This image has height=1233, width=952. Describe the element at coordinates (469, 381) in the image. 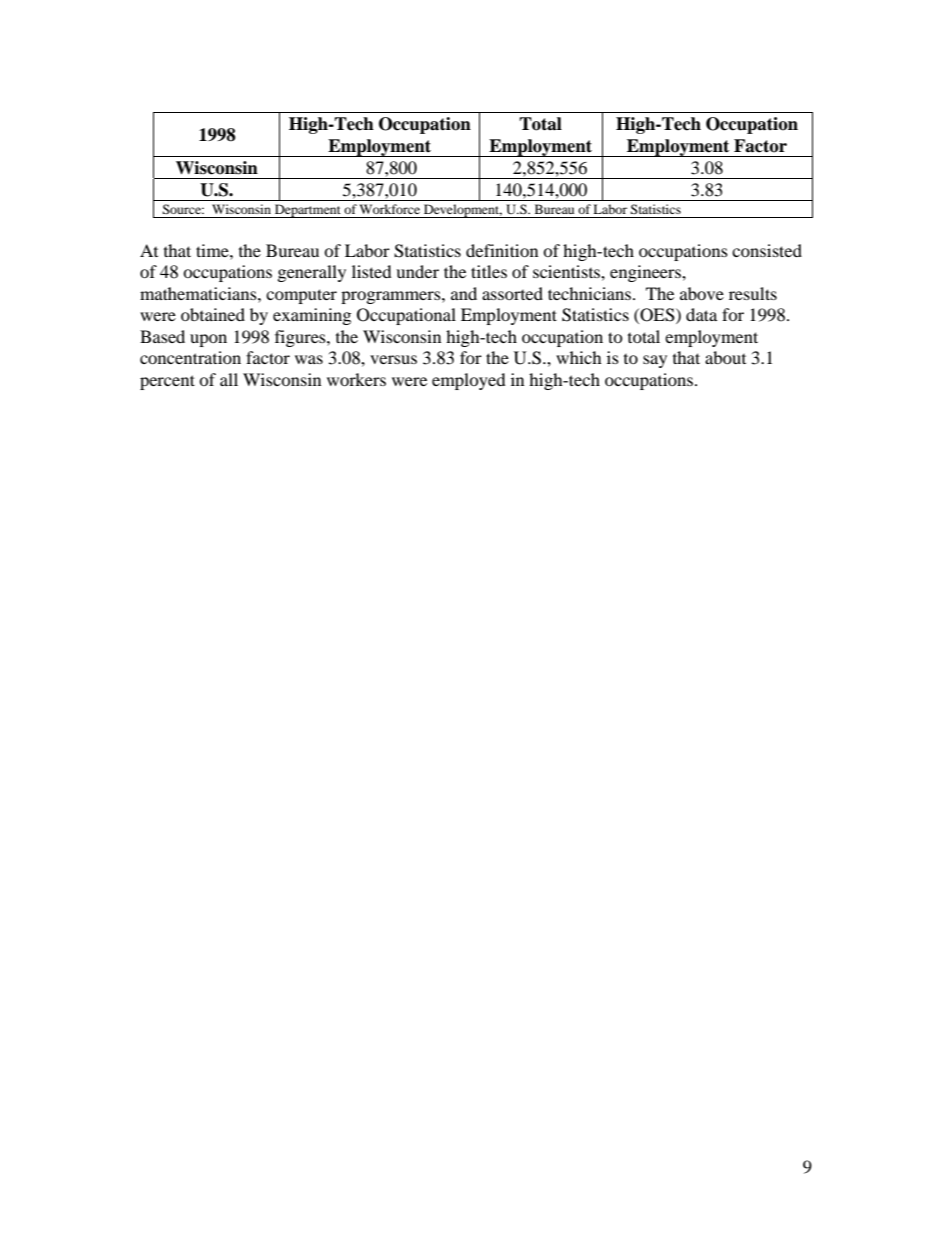

I see `employed` at that location.
